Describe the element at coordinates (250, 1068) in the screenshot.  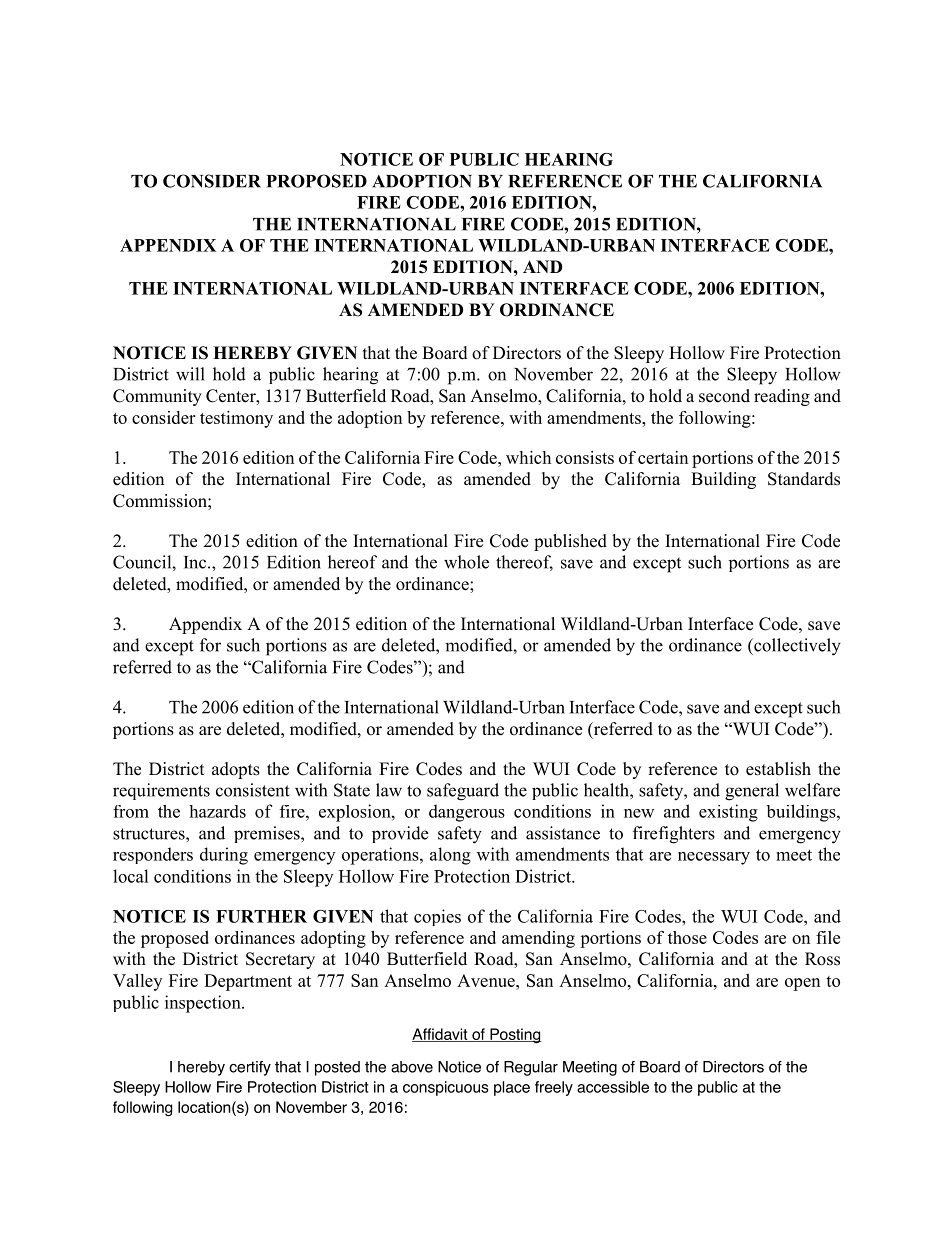
I see `certify` at that location.
